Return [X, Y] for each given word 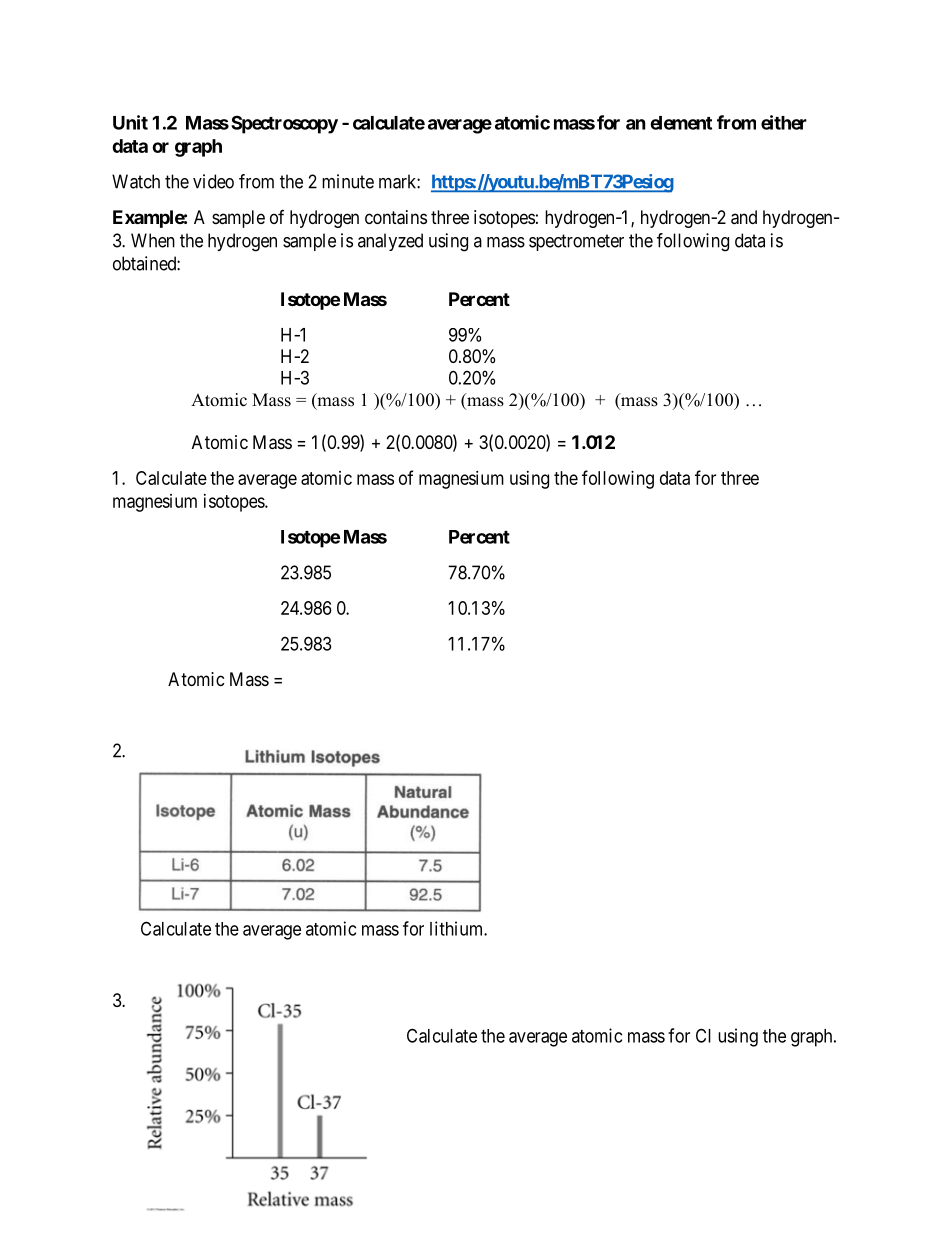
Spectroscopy [284, 124]
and [744, 217]
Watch [136, 181]
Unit [130, 122]
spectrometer [576, 242]
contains [396, 217]
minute [348, 181]
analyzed [390, 242]
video [213, 181]
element [681, 123]
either [784, 122]
